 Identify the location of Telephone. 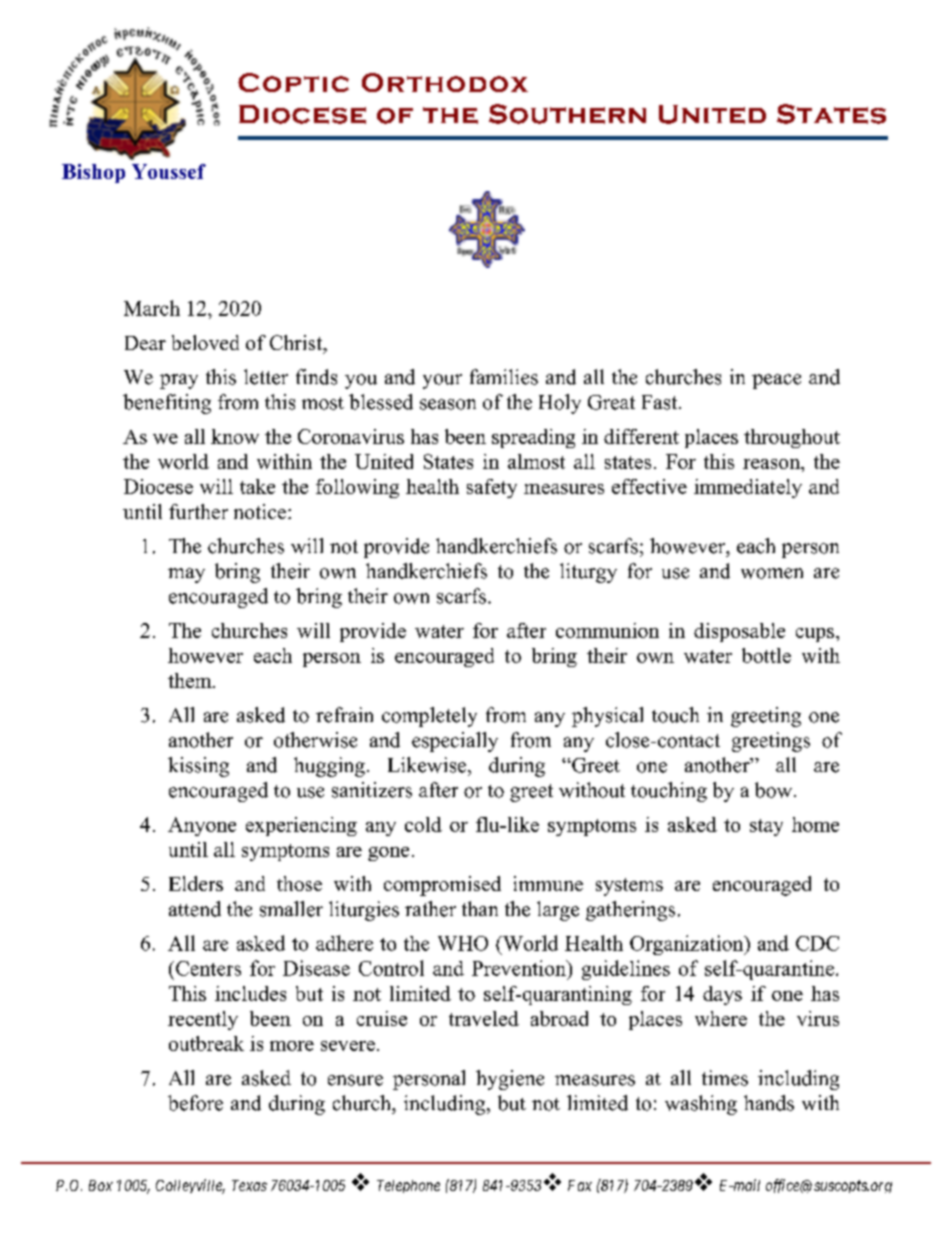
(408, 1186).
